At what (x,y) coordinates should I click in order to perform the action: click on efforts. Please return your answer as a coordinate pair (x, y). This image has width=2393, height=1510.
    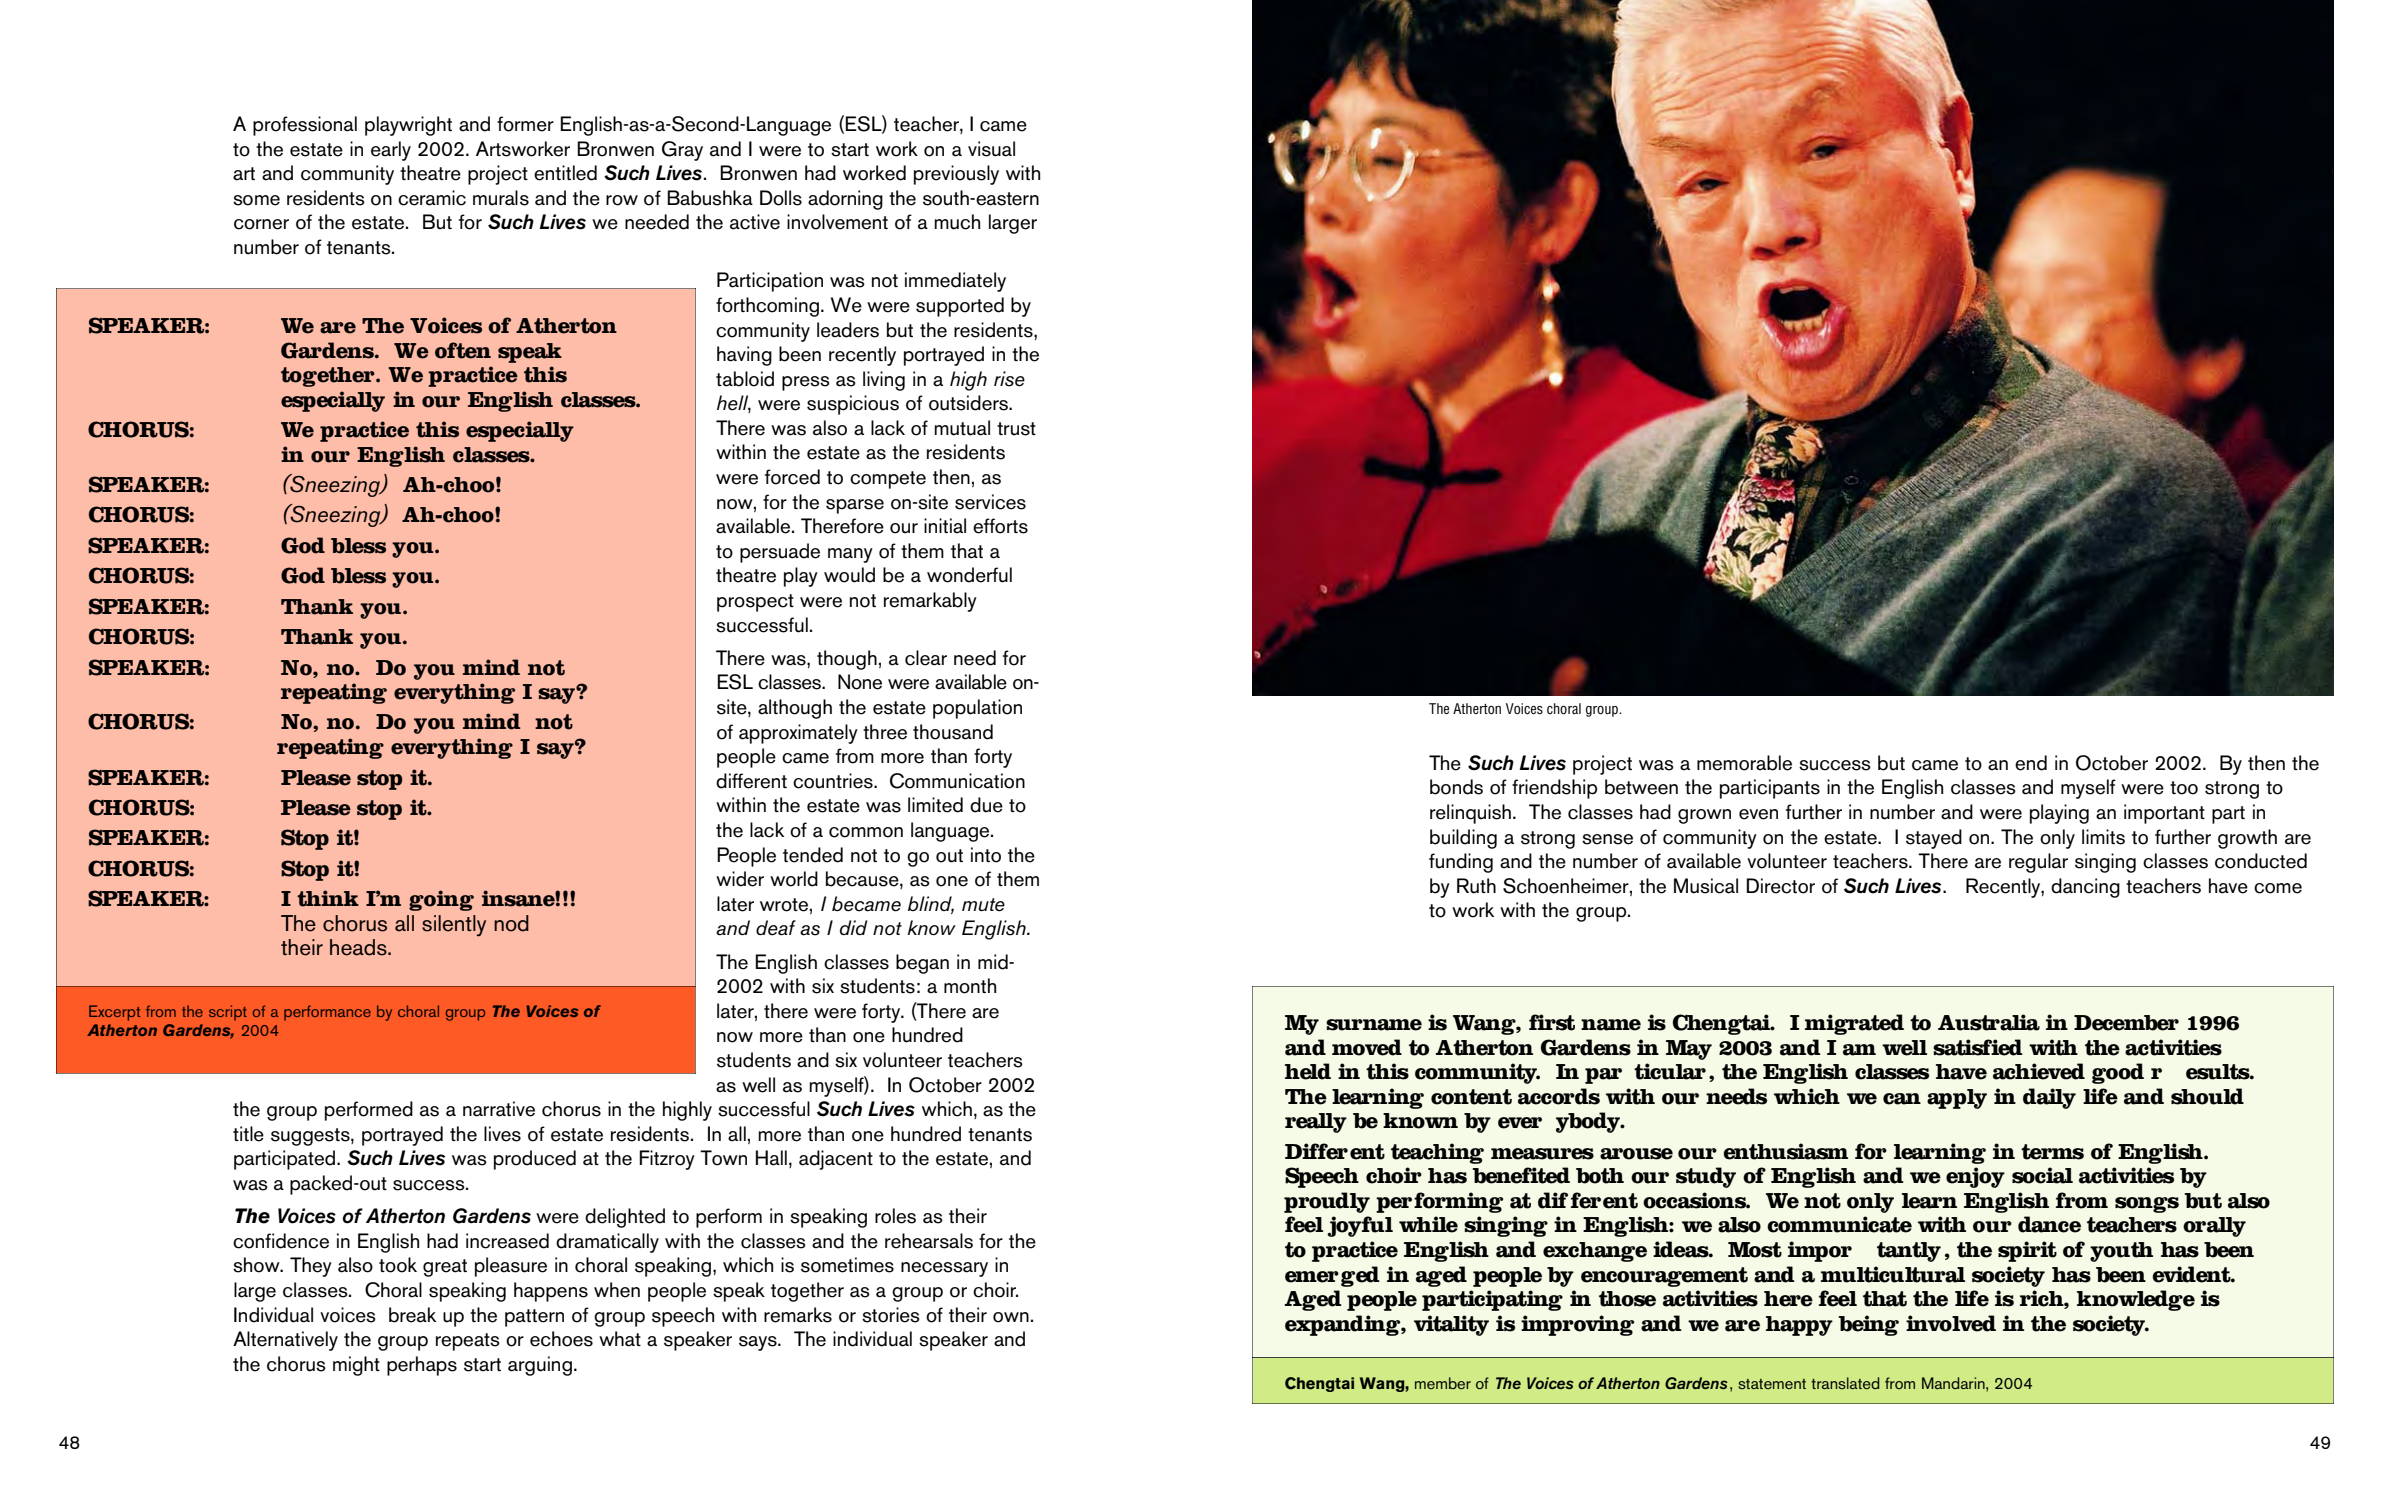
    Looking at the image, I should click on (1000, 526).
